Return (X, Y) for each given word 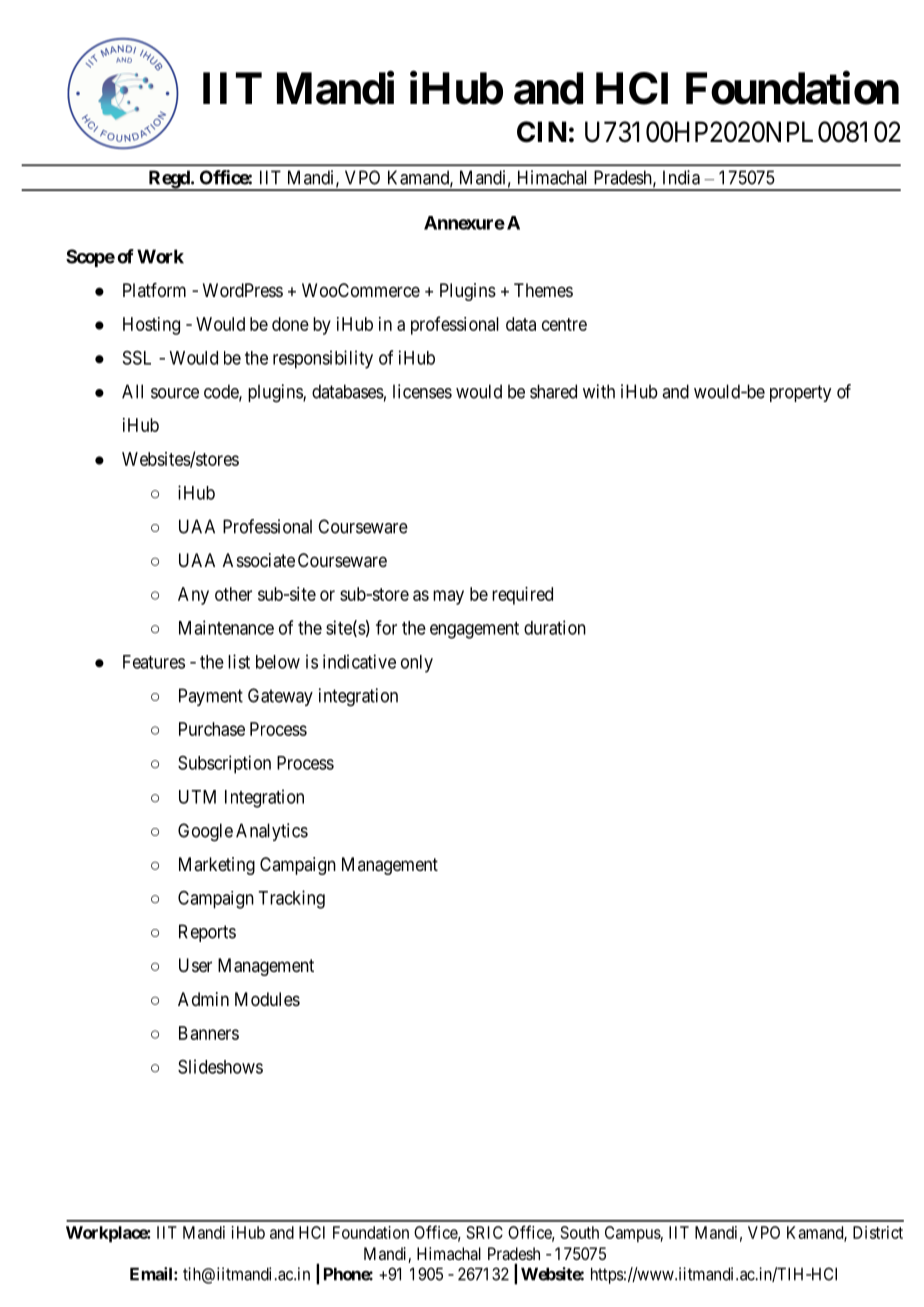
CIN (541, 132)
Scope (90, 258)
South (580, 1232)
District (878, 1232)
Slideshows (220, 1066)
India (681, 177)
